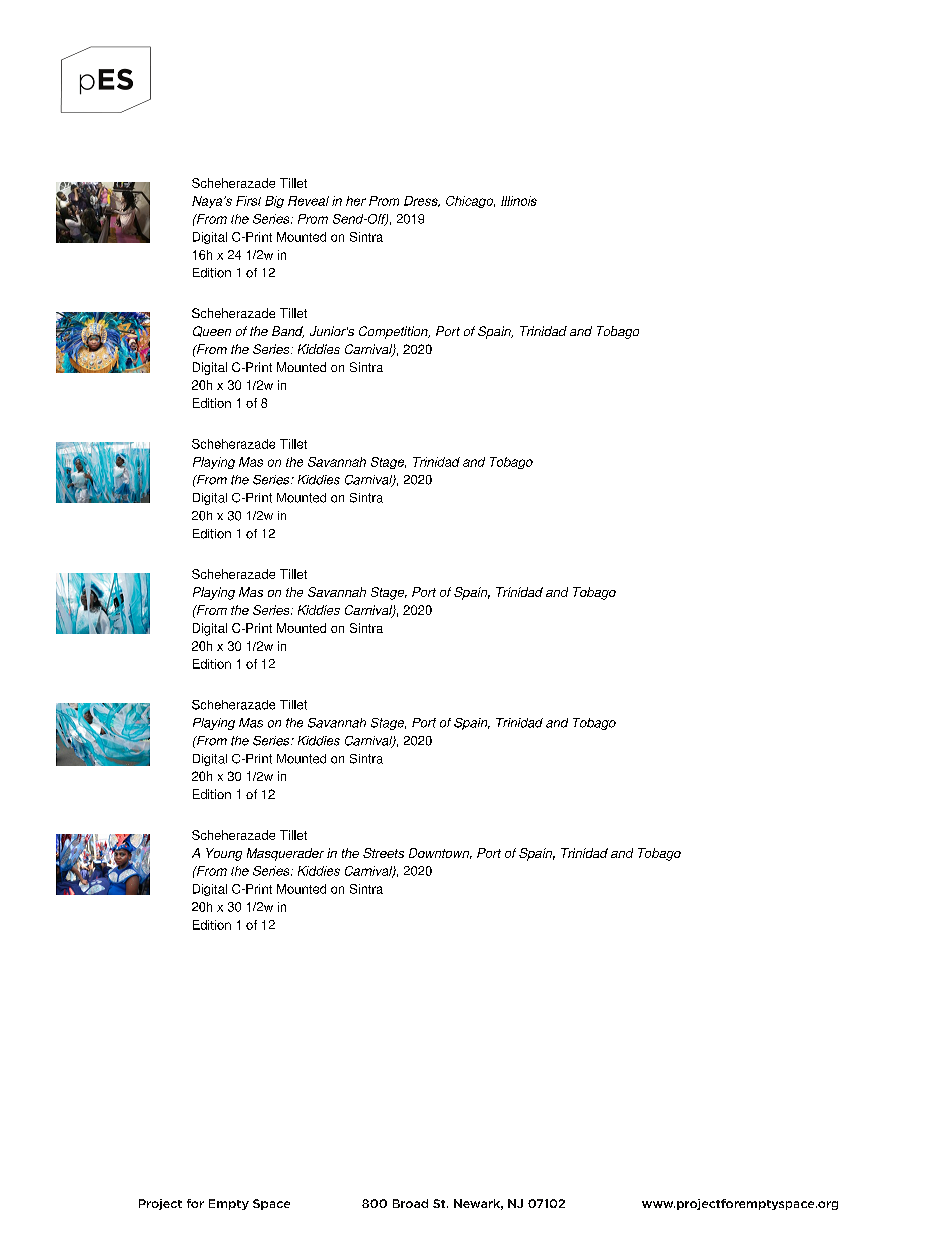  Describe the element at coordinates (422, 201) in the page. I see `Dress` at that location.
